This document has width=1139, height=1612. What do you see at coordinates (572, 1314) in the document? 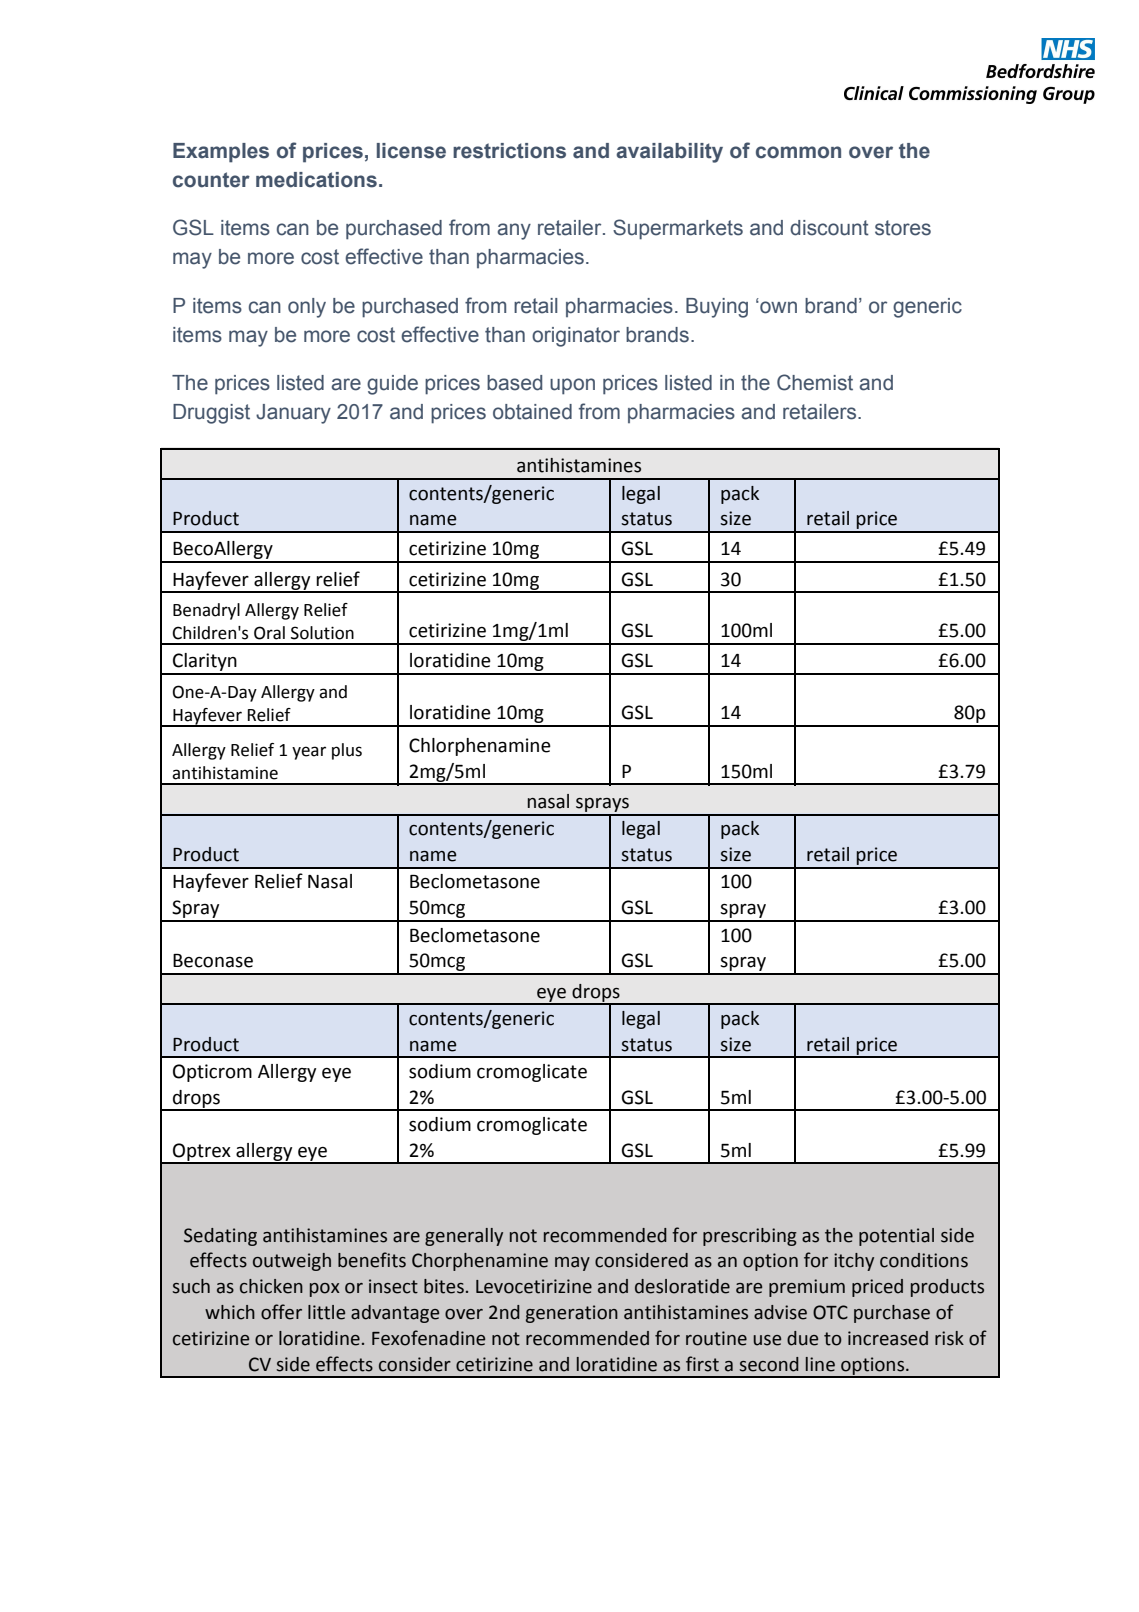
I see `generation` at bounding box center [572, 1314].
